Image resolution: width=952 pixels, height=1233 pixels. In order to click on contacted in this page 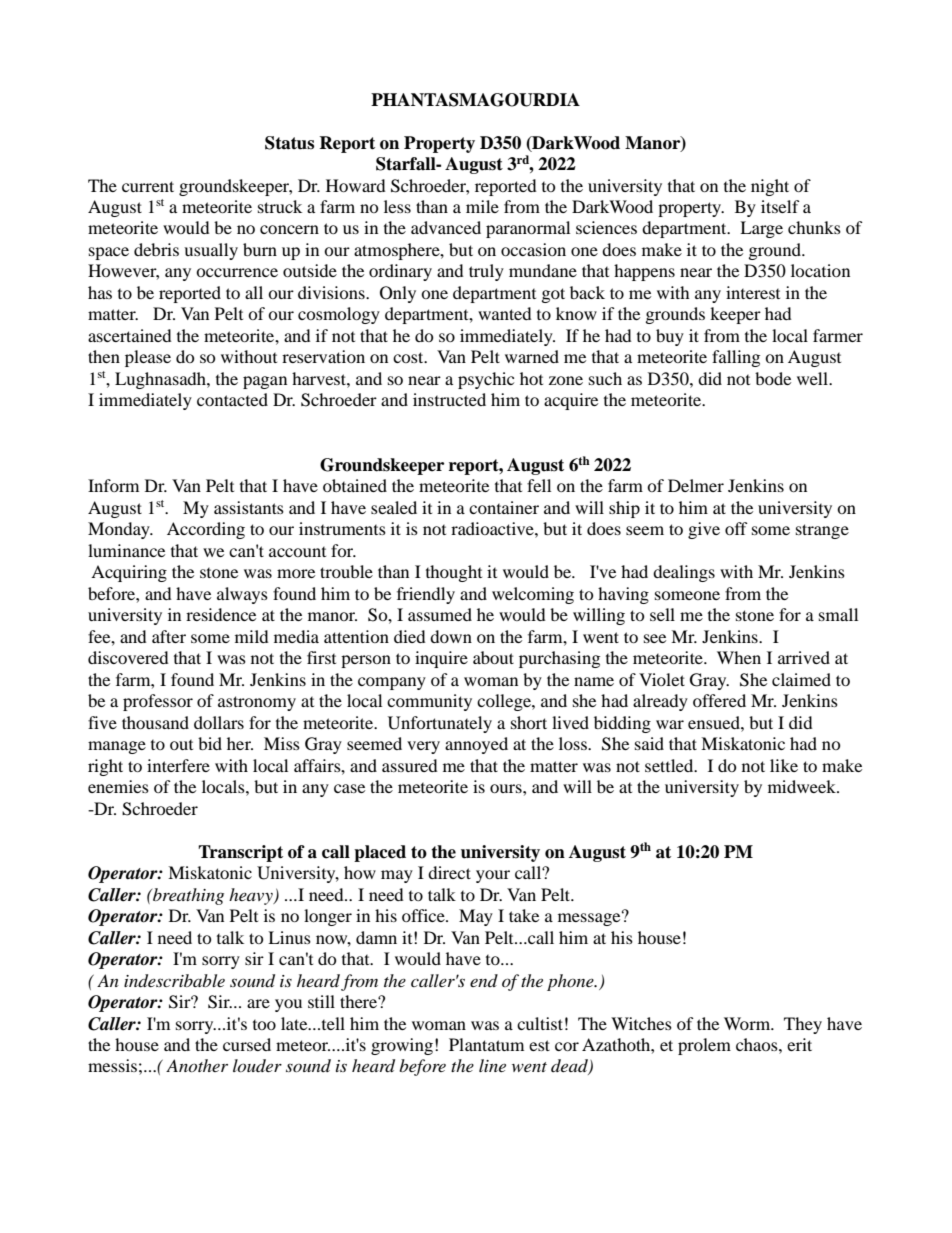, I will do `click(232, 399)`.
